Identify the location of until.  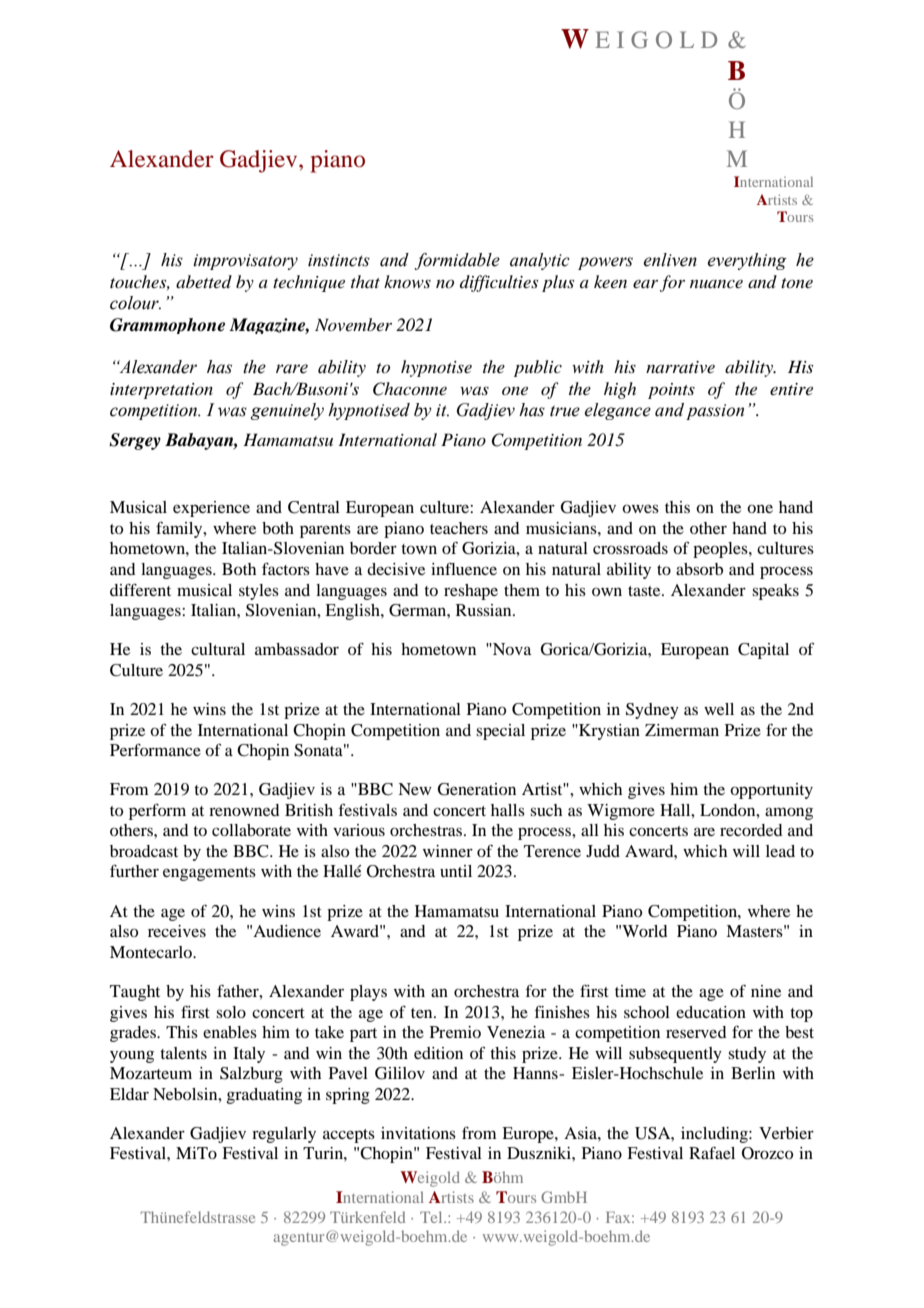
(456, 871).
